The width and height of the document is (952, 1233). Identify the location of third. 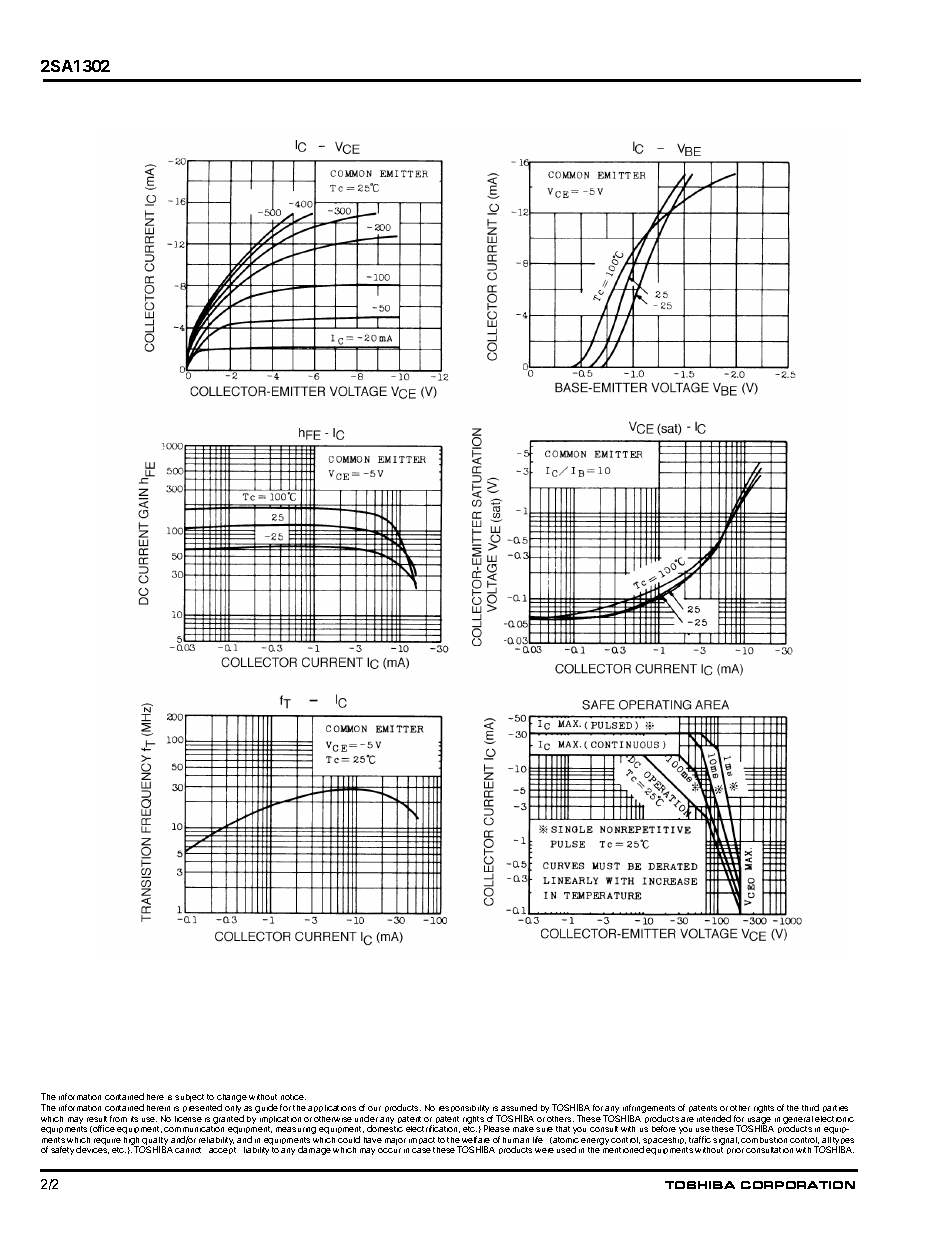
(810, 1107).
